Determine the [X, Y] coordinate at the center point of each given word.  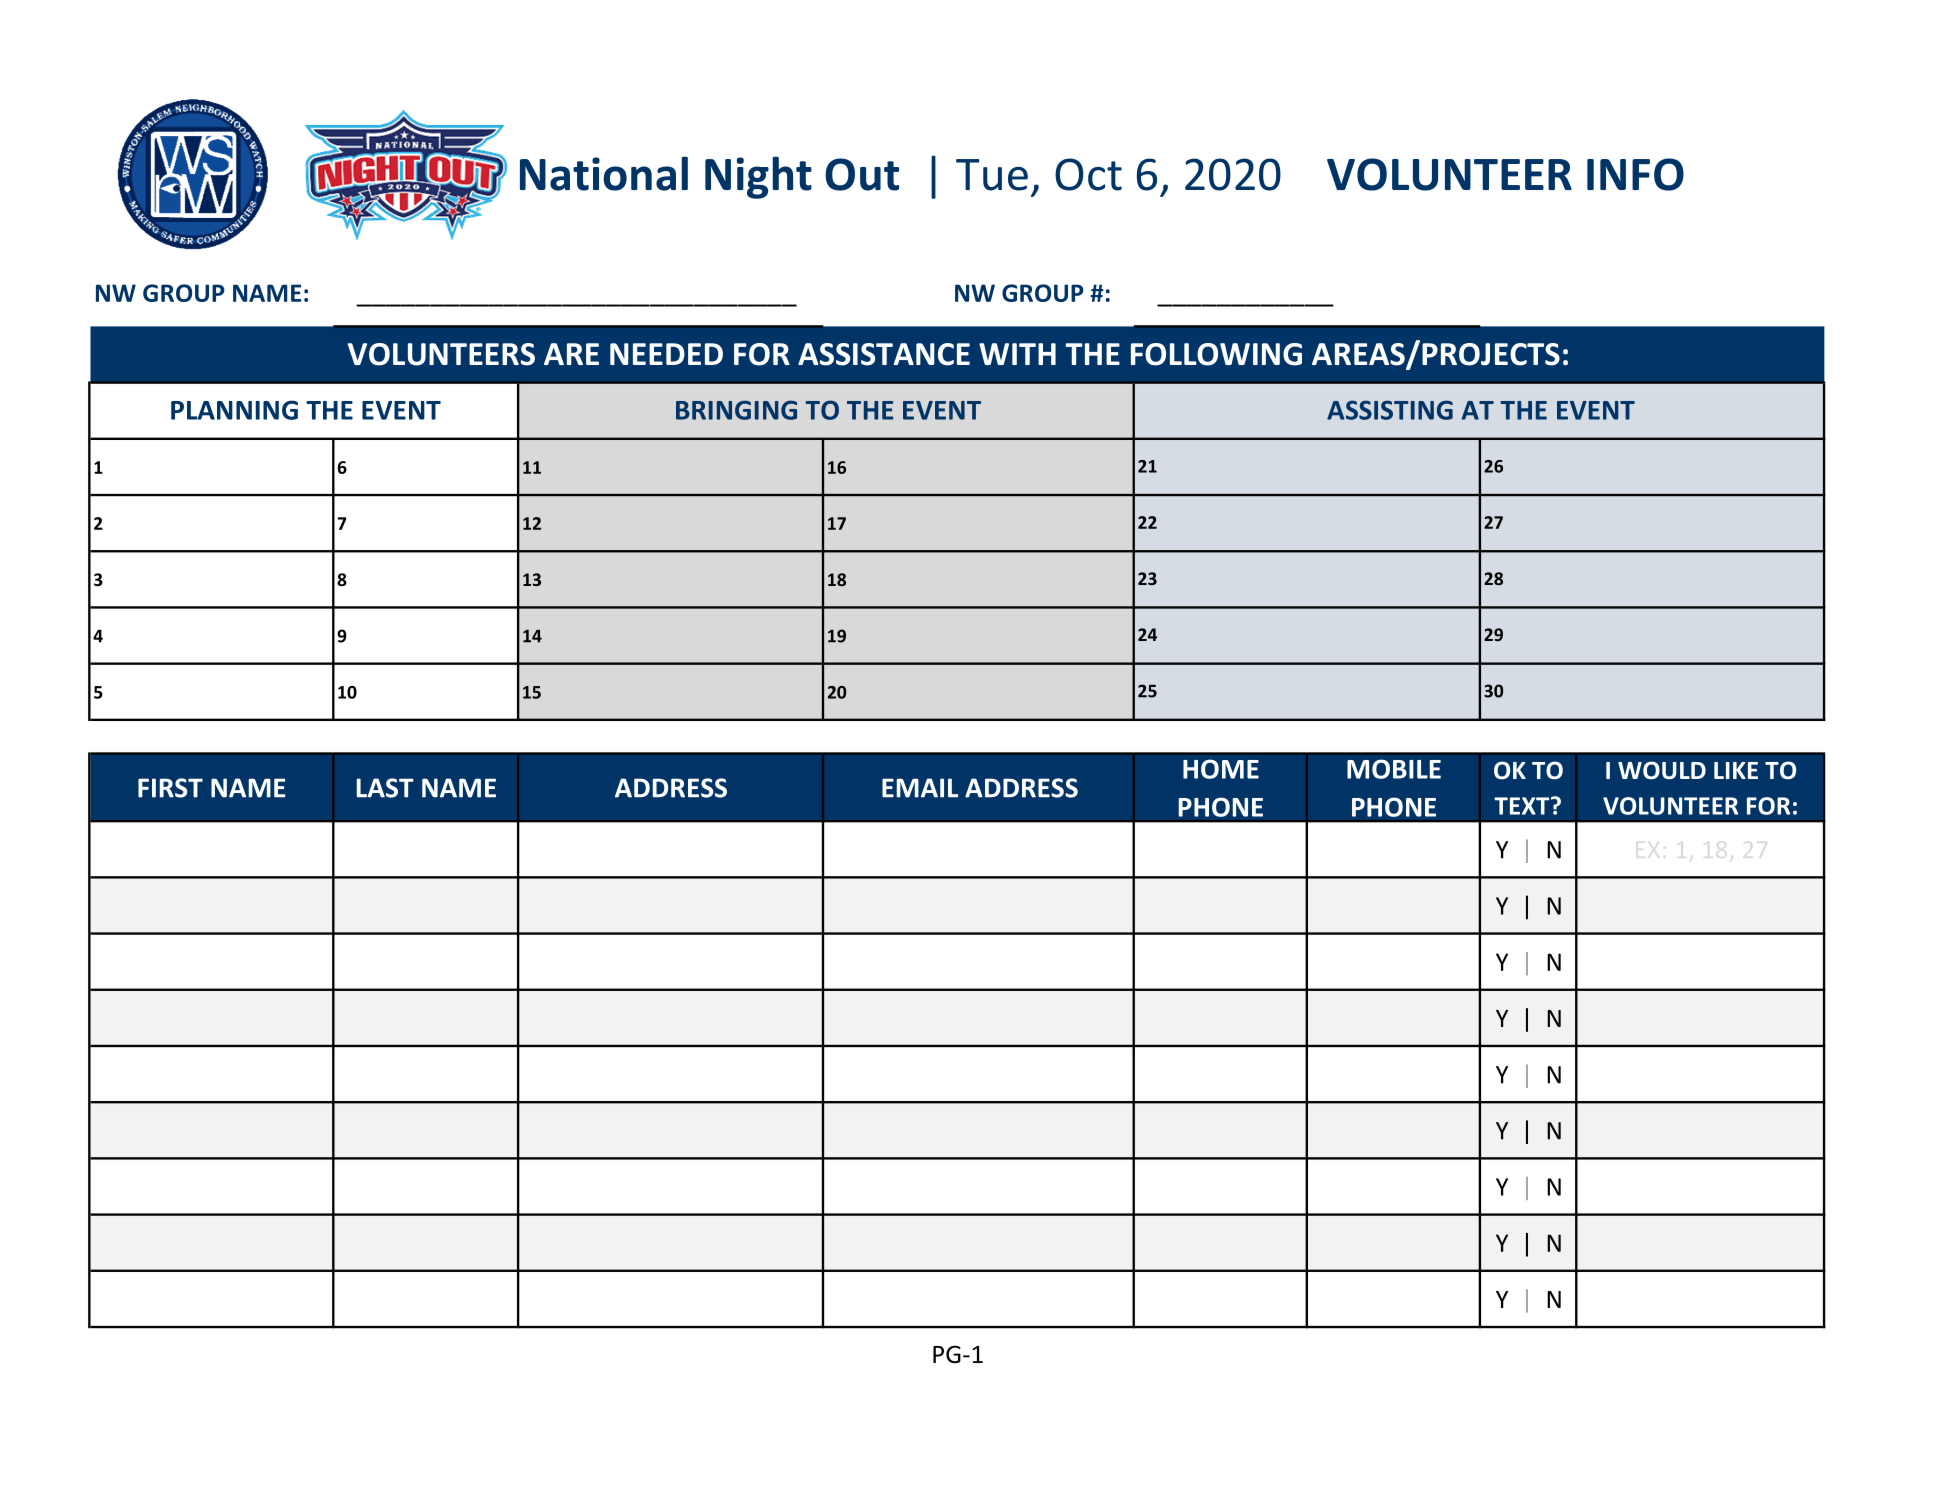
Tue [992, 175]
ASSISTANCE [884, 354]
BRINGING [736, 410]
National [604, 173]
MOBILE [1394, 769]
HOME [1221, 769]
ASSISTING [1390, 410]
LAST [385, 788]
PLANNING [234, 410]
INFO [1635, 174]
